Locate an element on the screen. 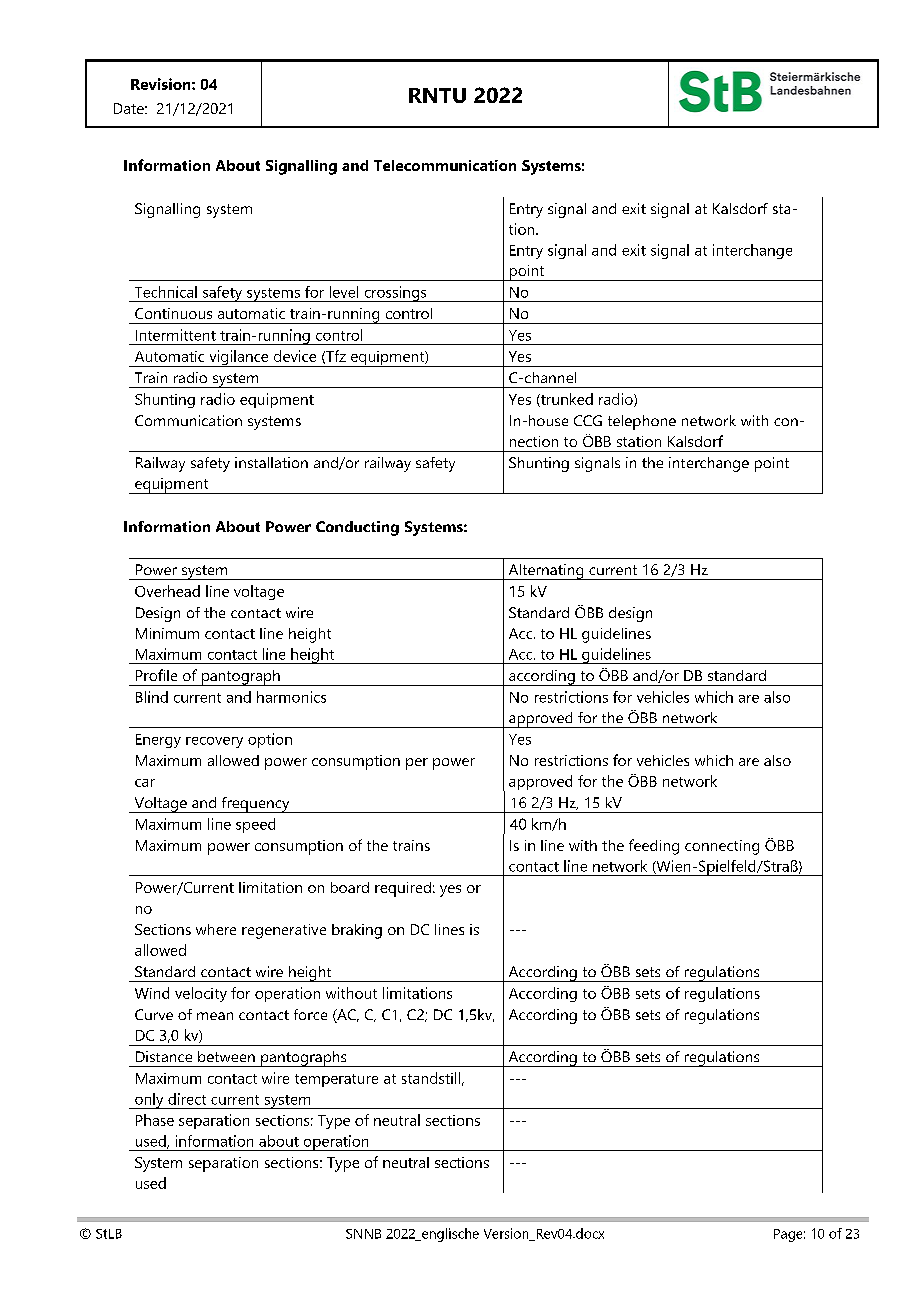  direct is located at coordinates (187, 1099).
